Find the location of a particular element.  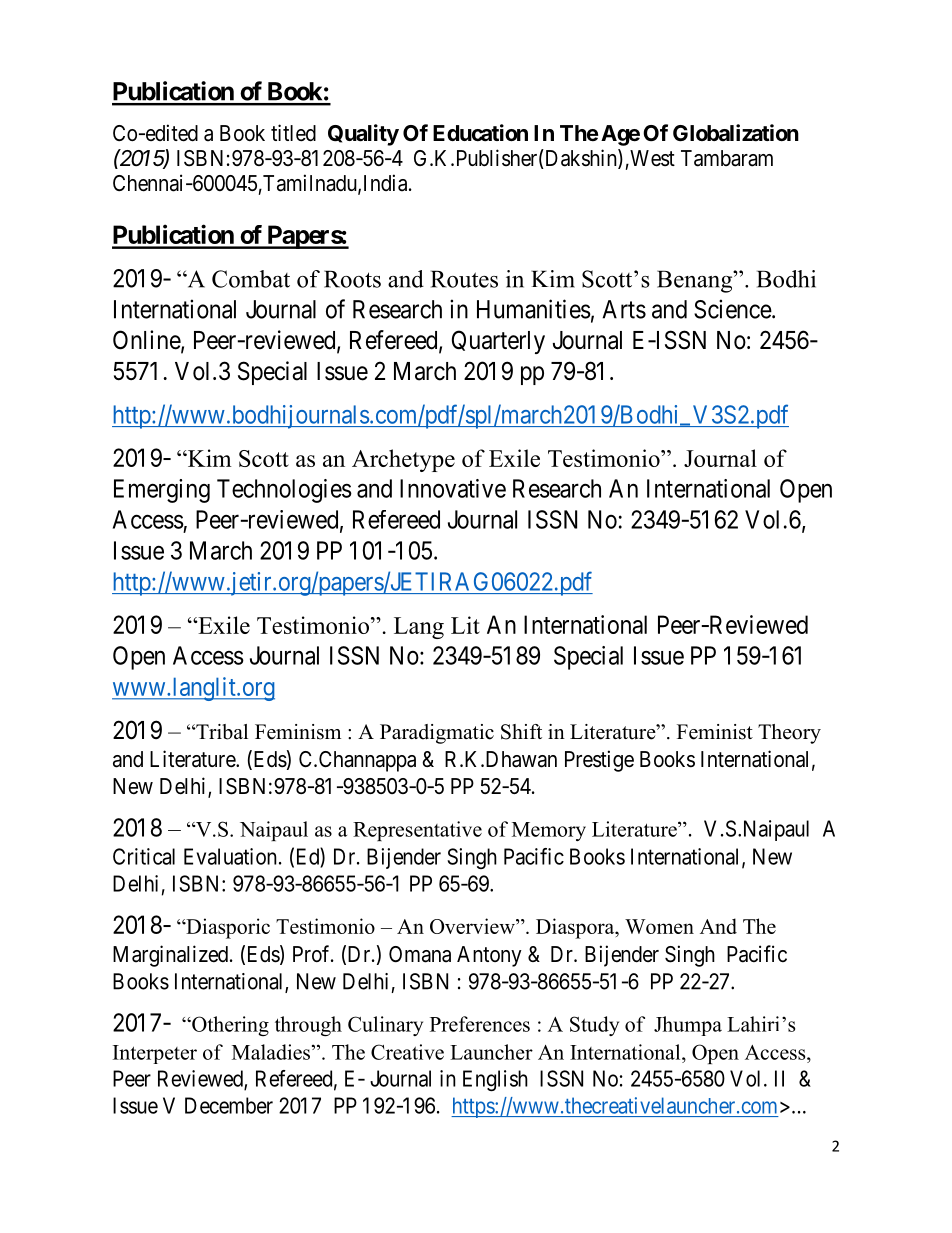

Paradigmatic is located at coordinates (437, 734).
